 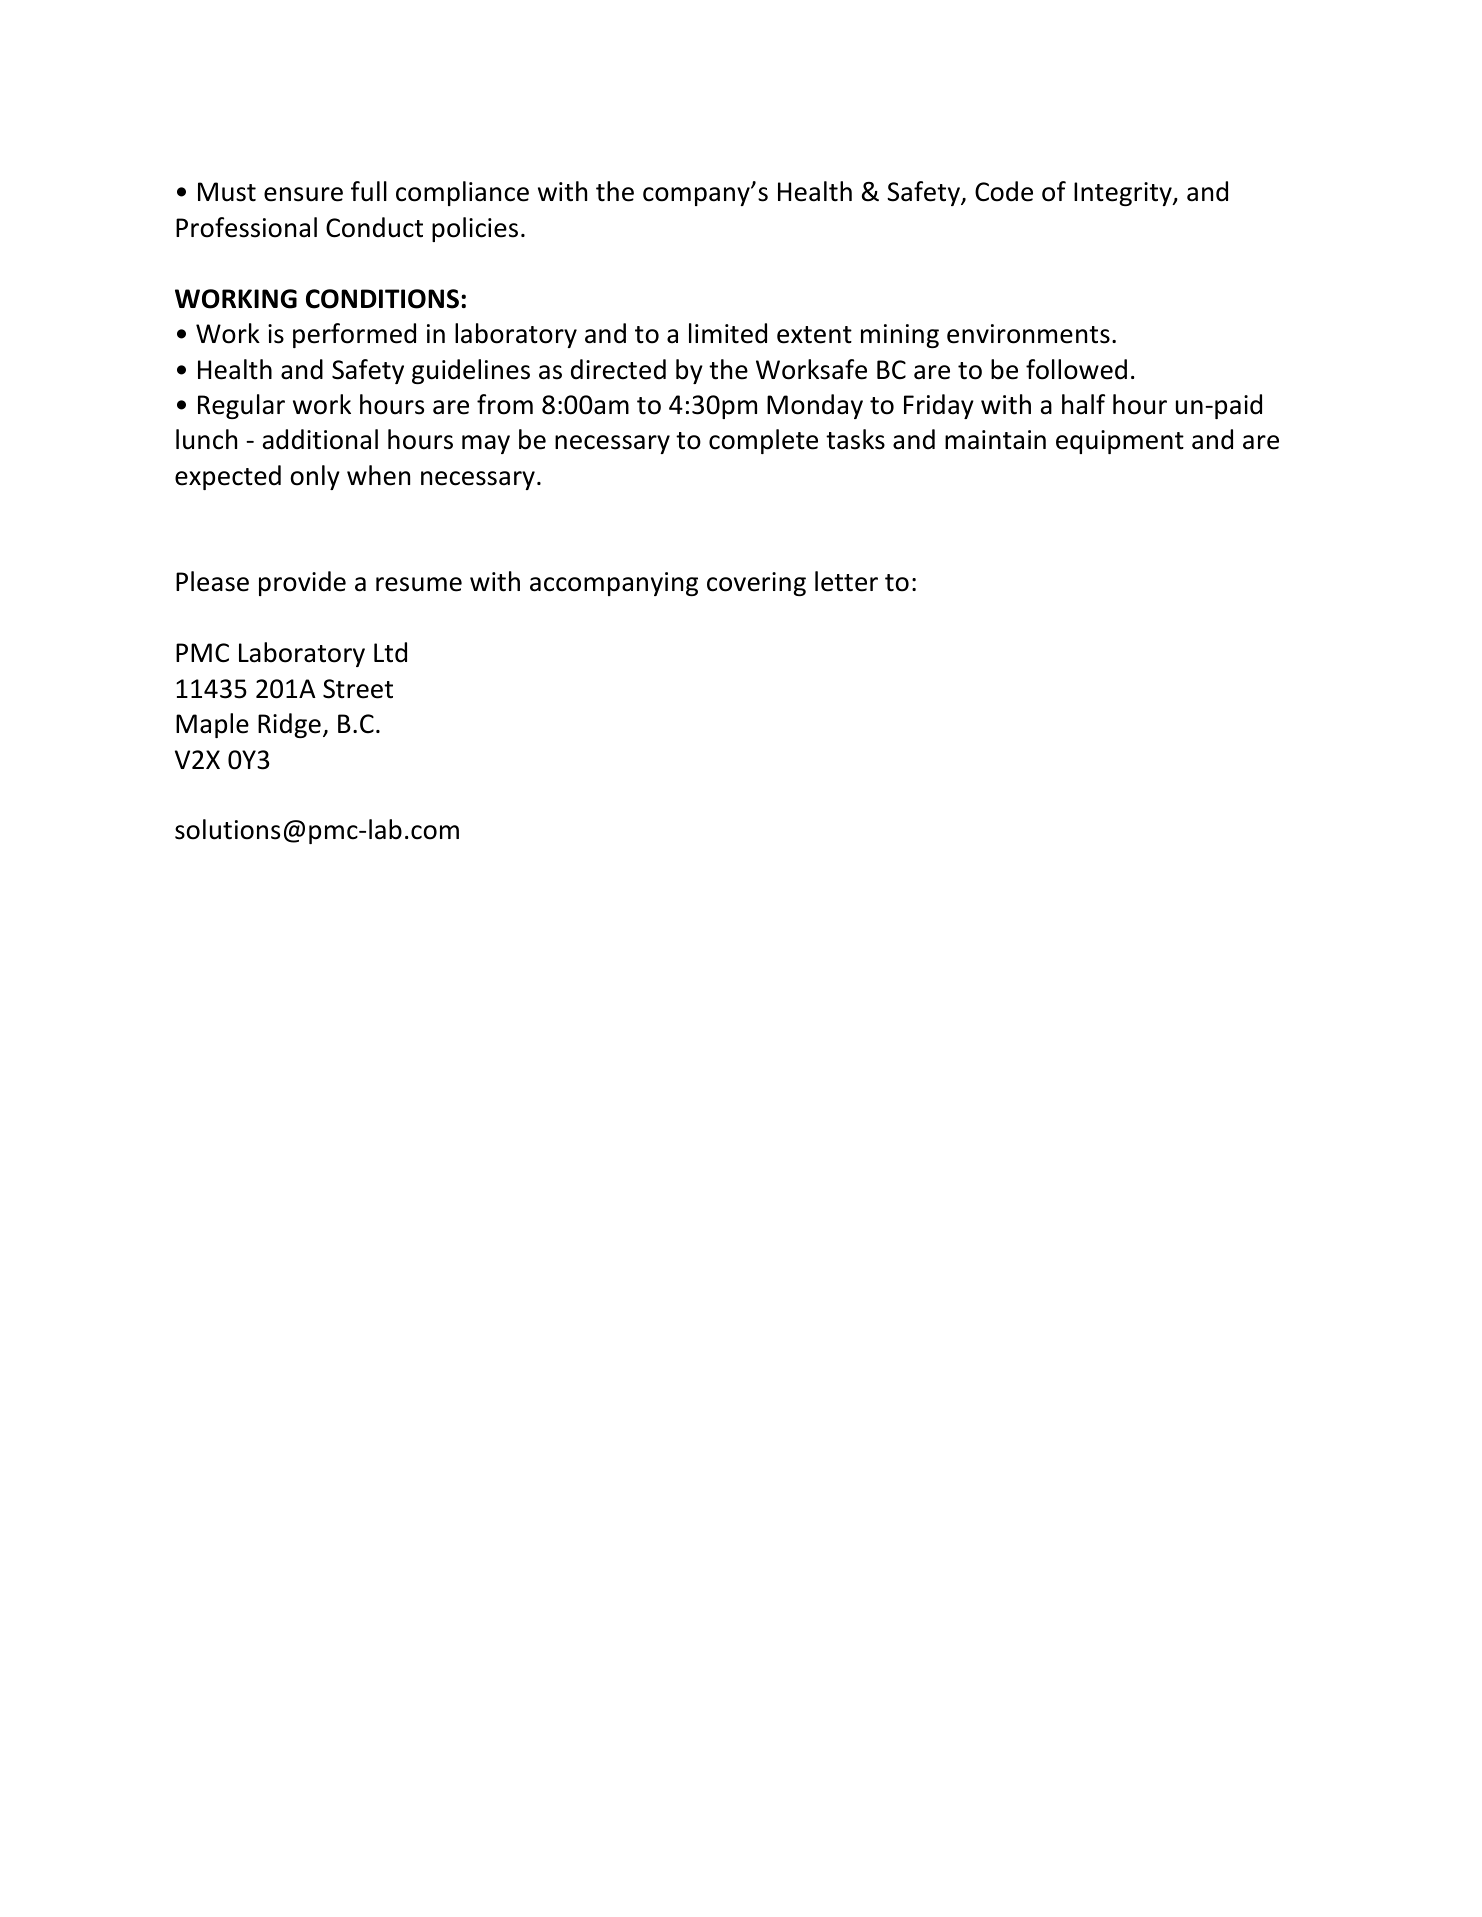 What do you see at coordinates (289, 725) in the image?
I see `Ridge` at bounding box center [289, 725].
